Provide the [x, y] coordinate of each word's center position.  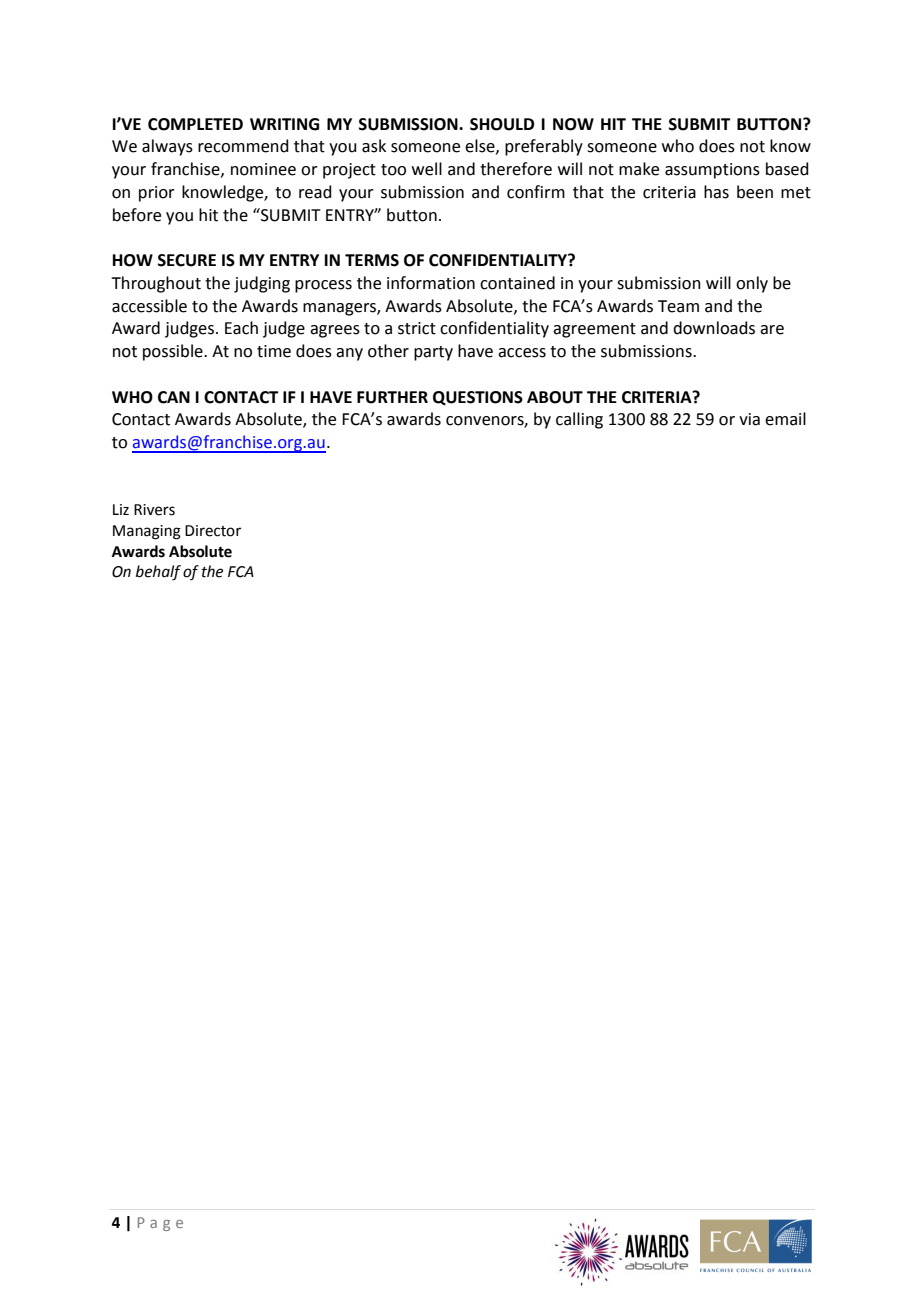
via [749, 419]
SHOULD [502, 124]
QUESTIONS [478, 398]
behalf [158, 573]
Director [213, 531]
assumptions [712, 171]
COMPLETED [195, 124]
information [431, 283]
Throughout [156, 284]
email [785, 419]
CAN [174, 397]
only [752, 284]
